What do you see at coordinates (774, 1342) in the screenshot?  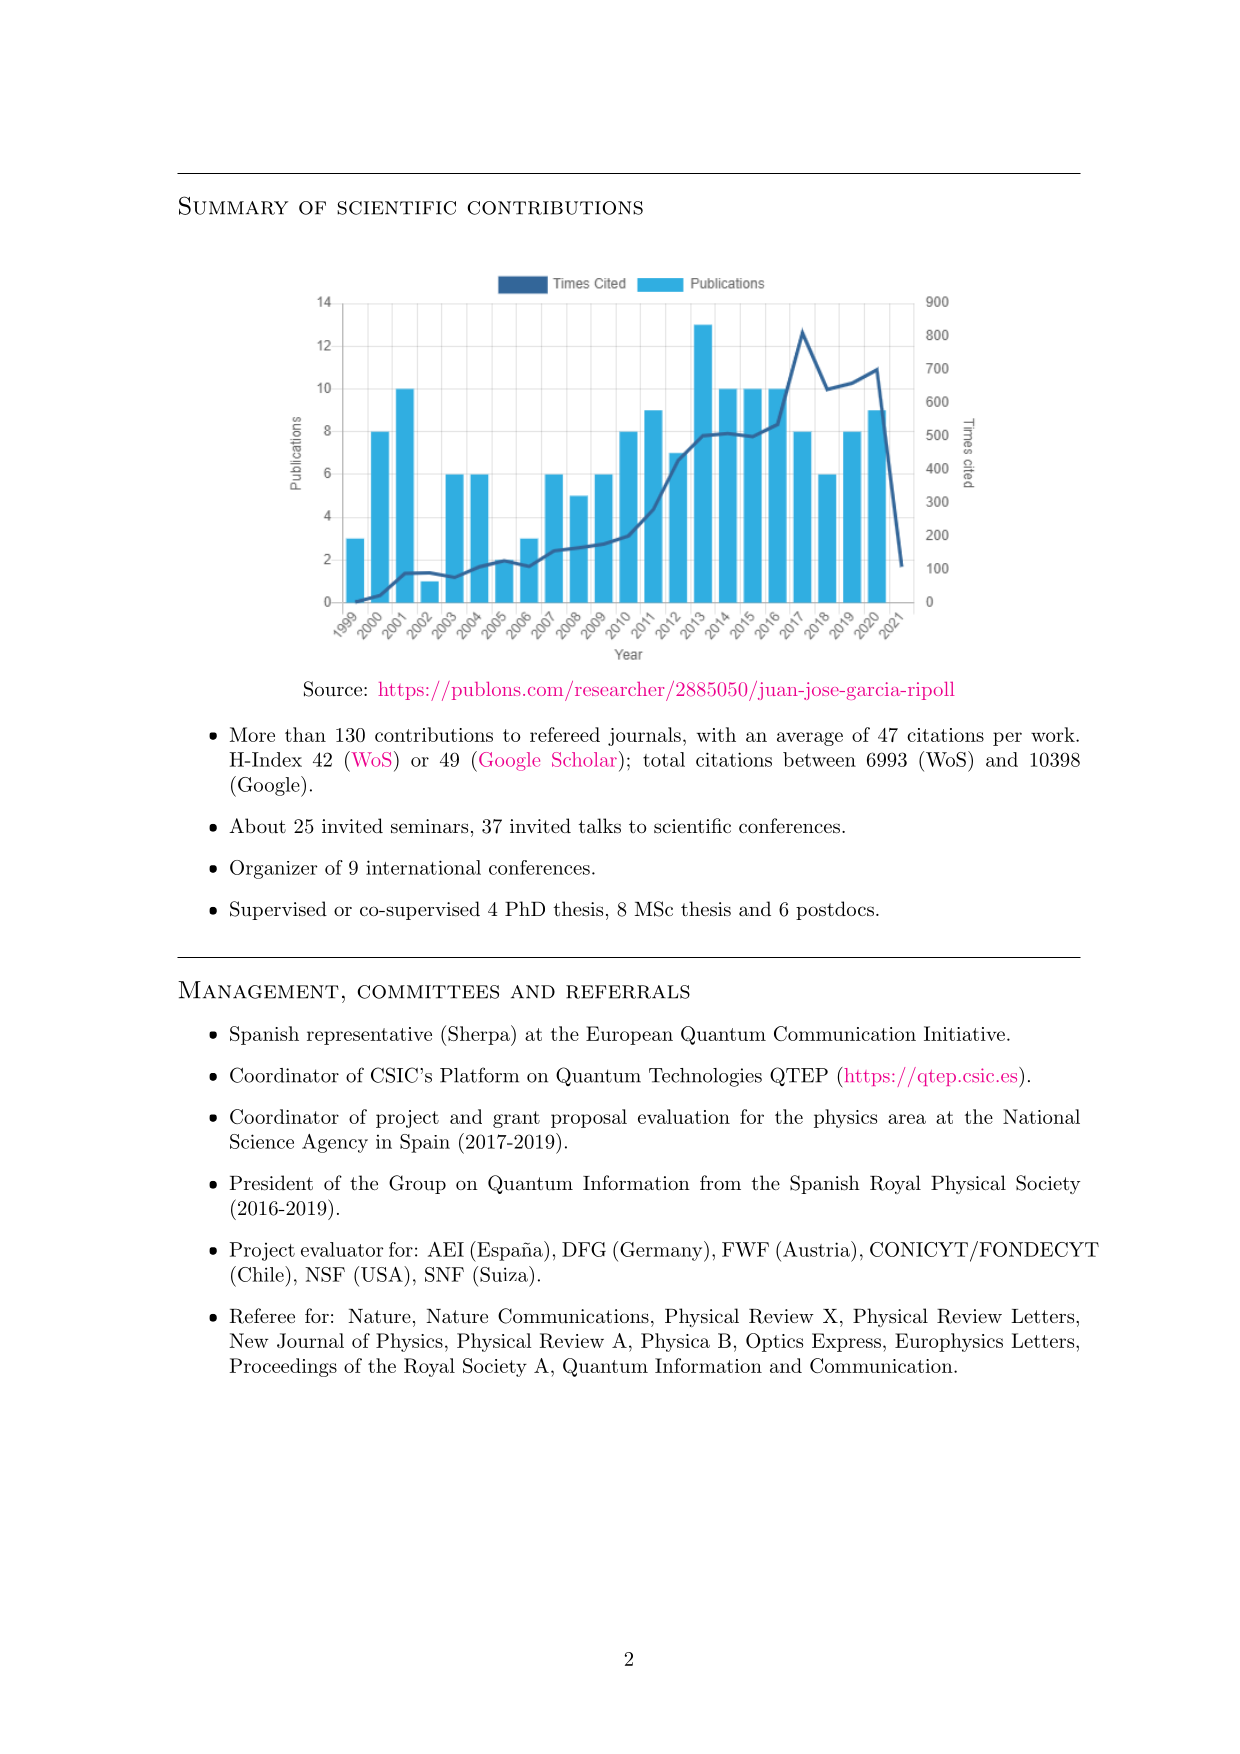 I see `Optics` at bounding box center [774, 1342].
